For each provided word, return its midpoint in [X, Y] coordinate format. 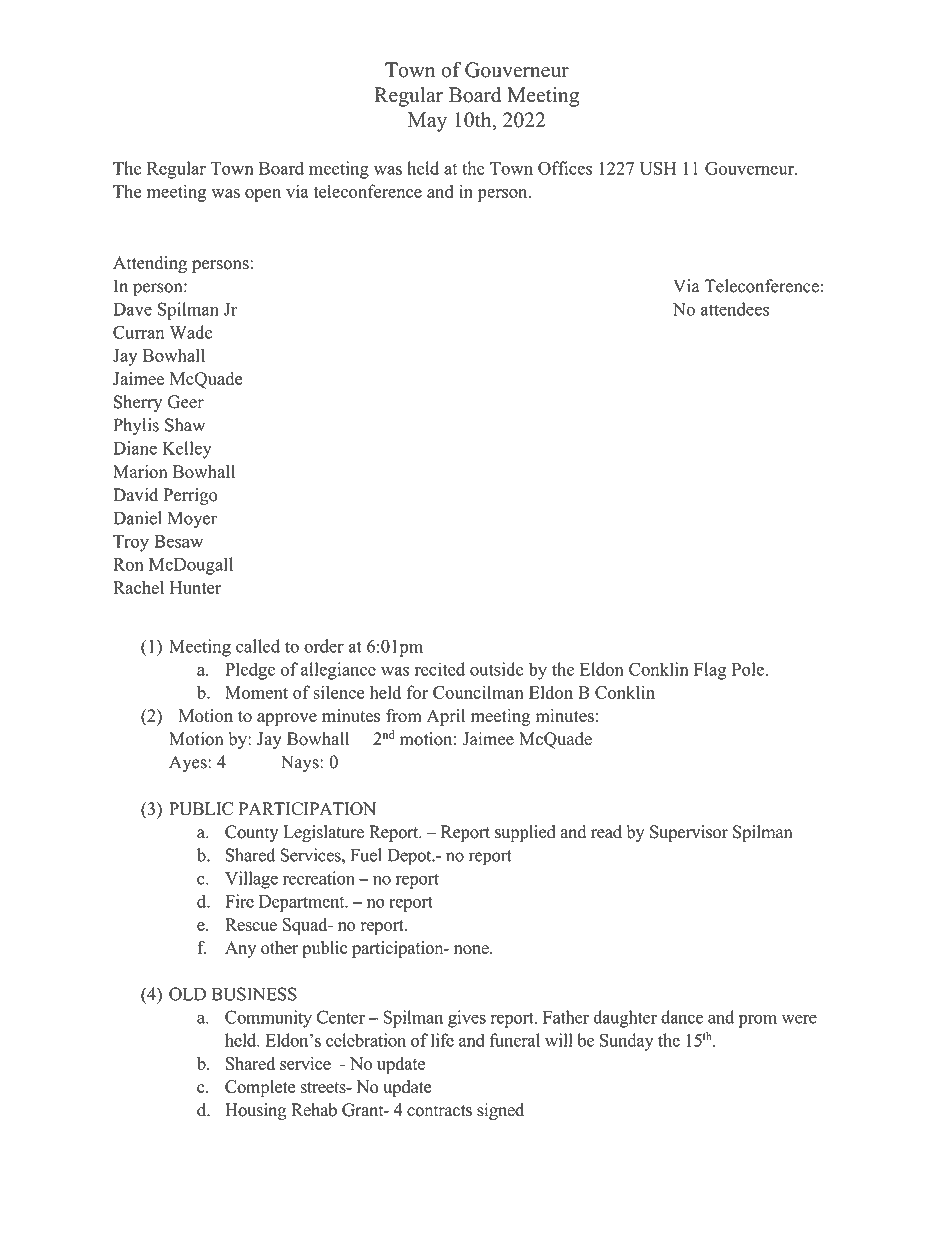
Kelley [187, 450]
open [263, 195]
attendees [735, 309]
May [427, 122]
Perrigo [190, 496]
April [446, 717]
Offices [565, 168]
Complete [260, 1088]
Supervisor [689, 833]
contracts [439, 1111]
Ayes [189, 763]
